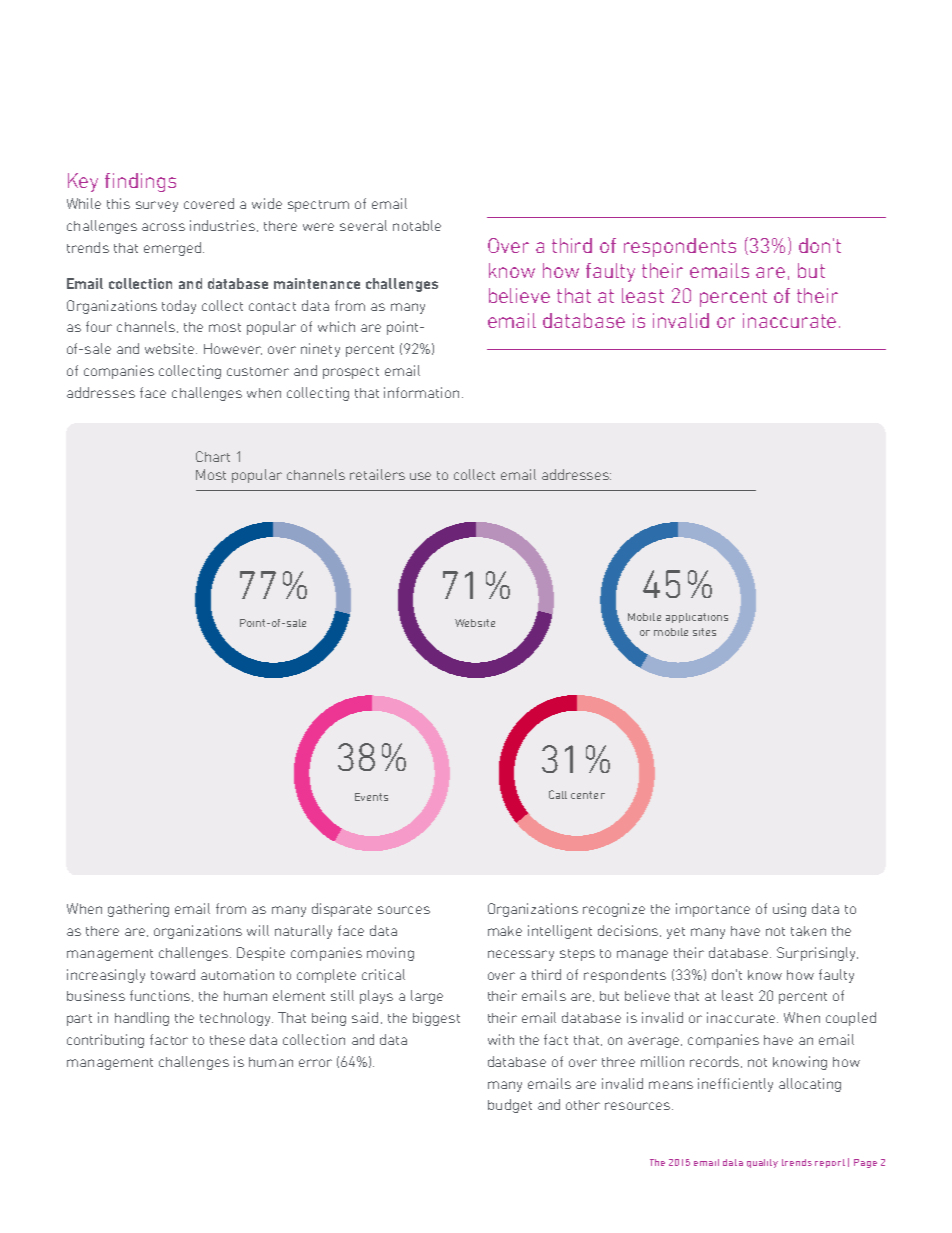 Image resolution: width=952 pixels, height=1233 pixels. Describe the element at coordinates (363, 225) in the screenshot. I see `several` at that location.
